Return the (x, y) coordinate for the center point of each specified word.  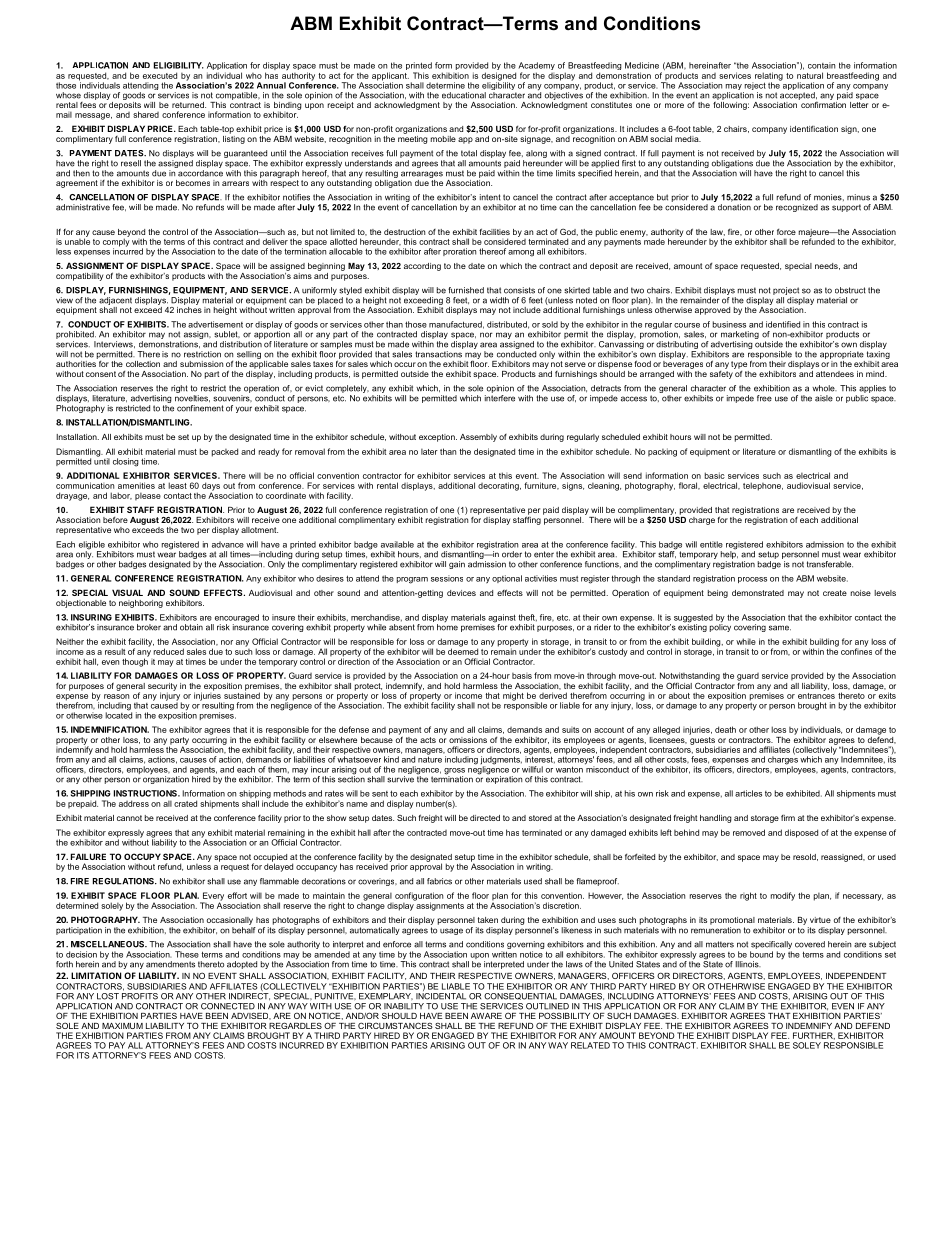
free (764, 398)
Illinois (748, 964)
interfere (500, 397)
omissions (468, 740)
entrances (816, 694)
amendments (170, 964)
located (118, 714)
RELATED (590, 1045)
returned (189, 105)
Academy (536, 67)
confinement (200, 408)
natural (810, 75)
